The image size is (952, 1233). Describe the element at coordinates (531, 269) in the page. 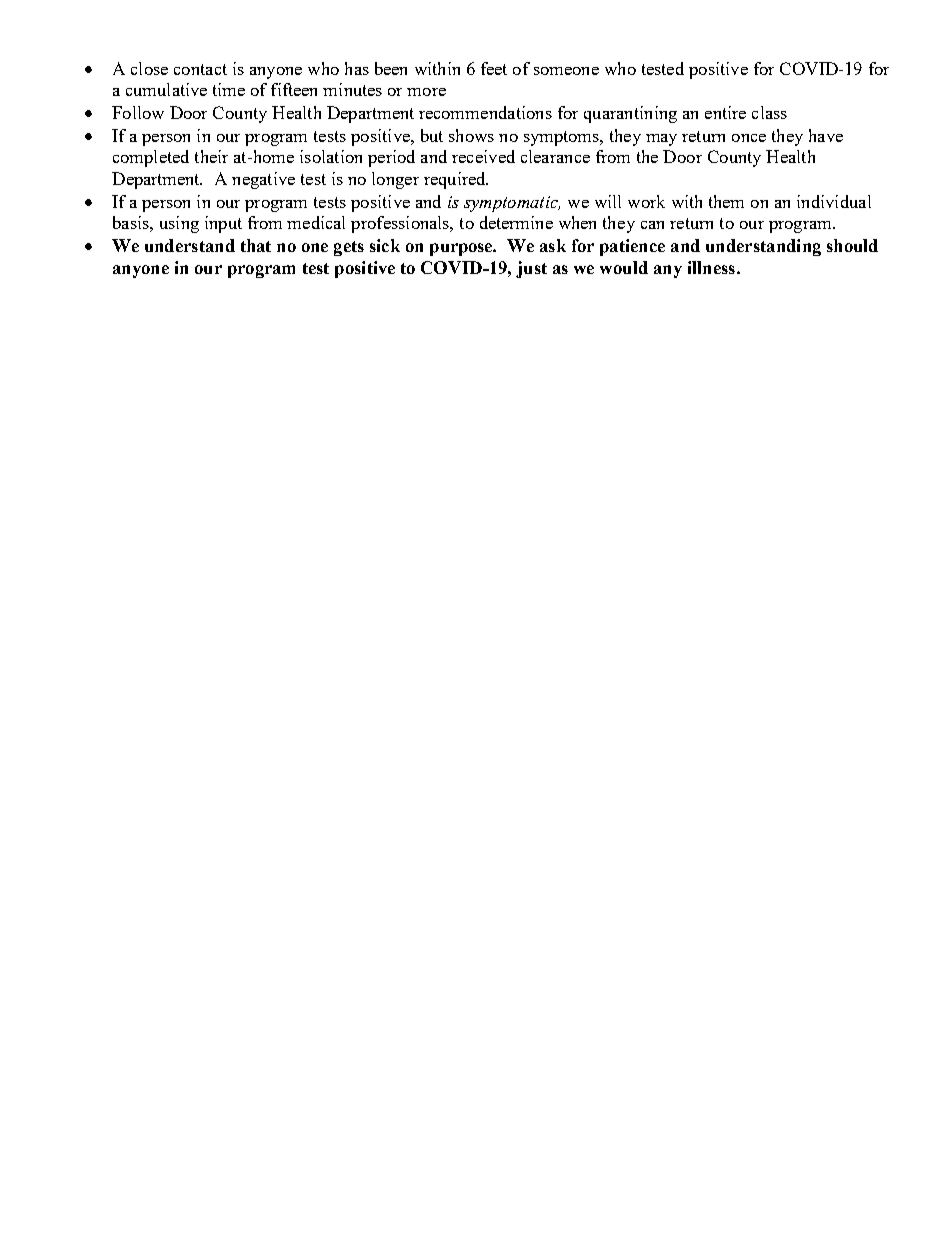

I see `just` at that location.
